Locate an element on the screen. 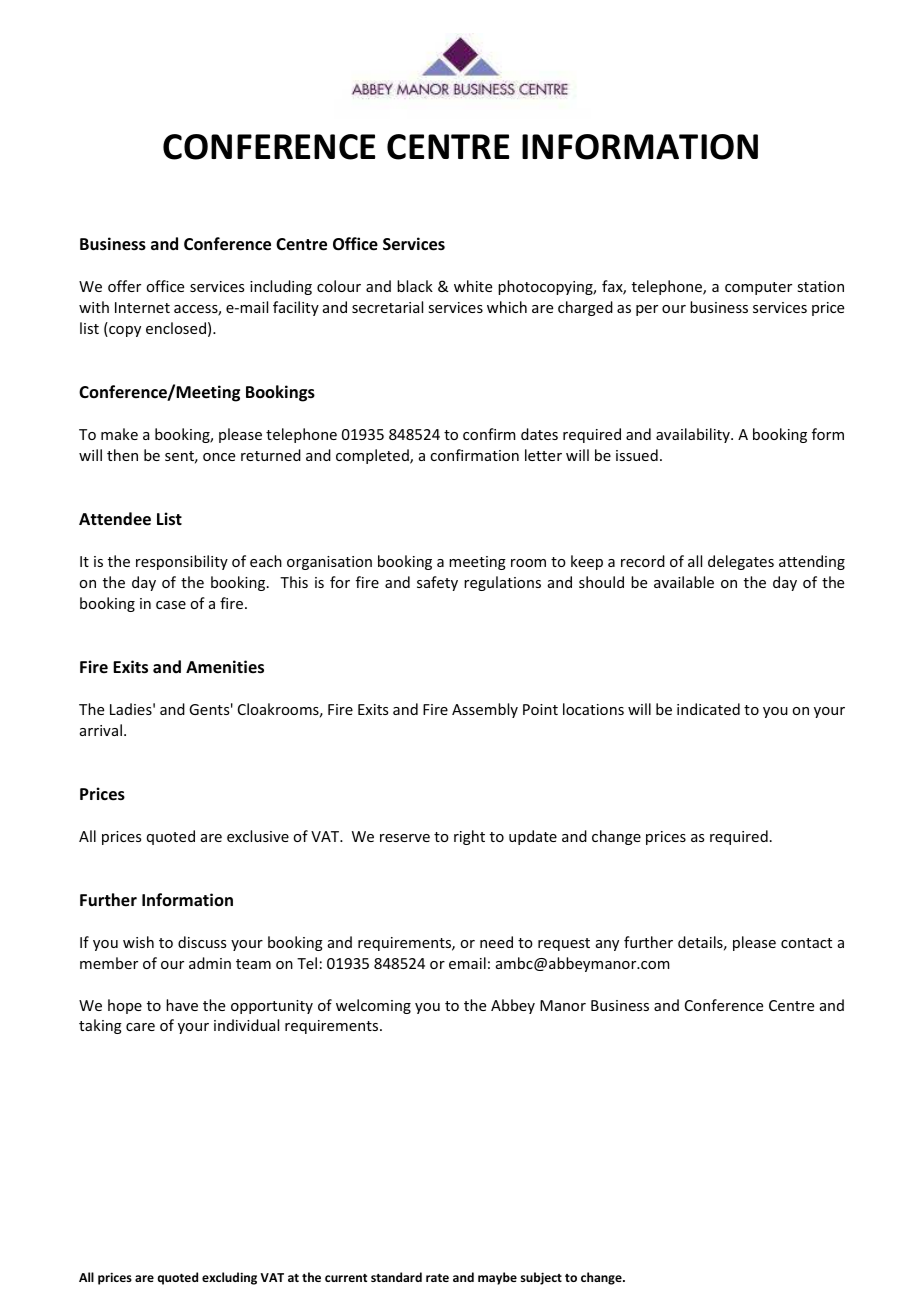 Image resolution: width=924 pixels, height=1308 pixels. have is located at coordinates (182, 1005).
